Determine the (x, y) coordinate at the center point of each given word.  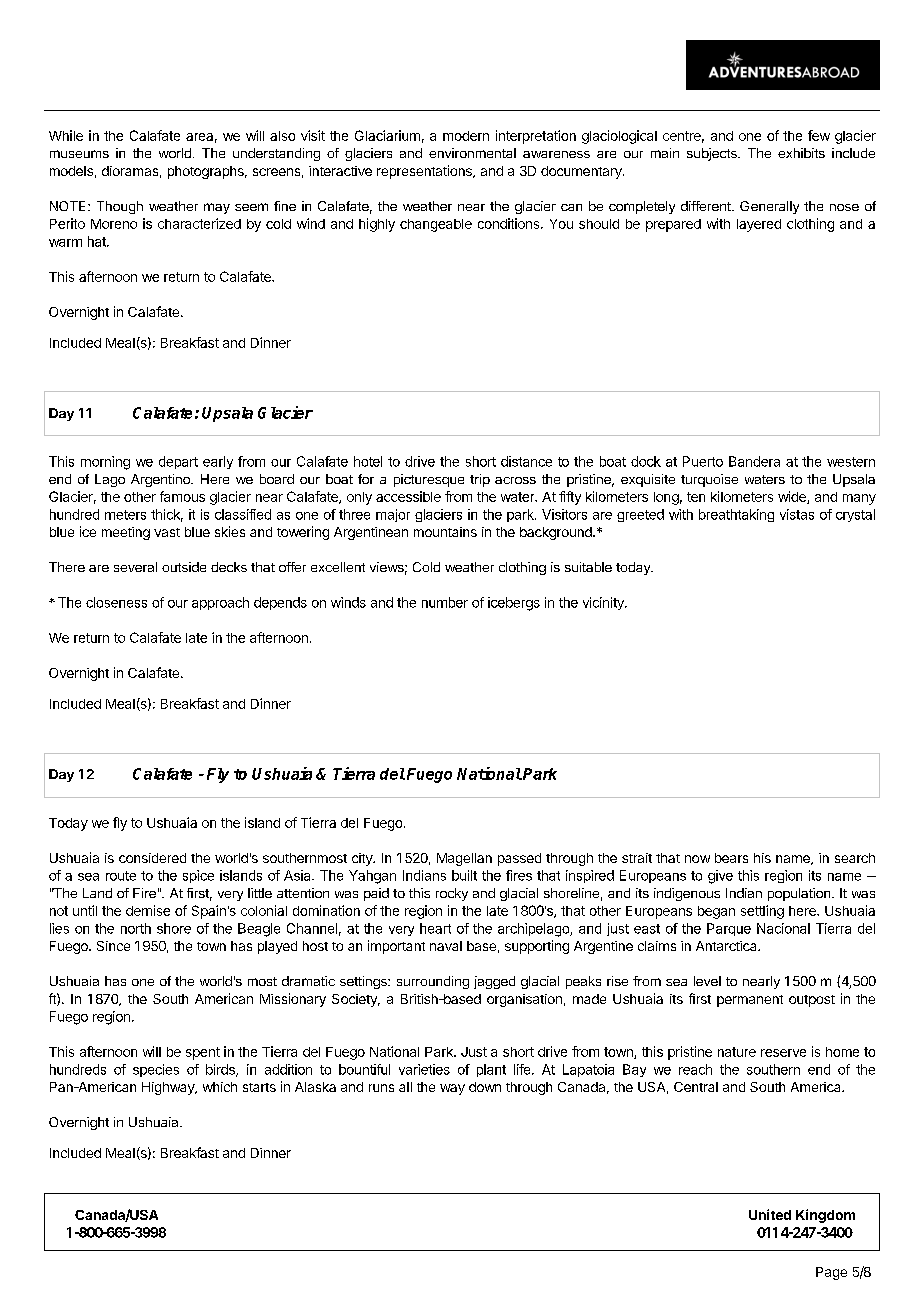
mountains (445, 532)
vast (167, 532)
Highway (169, 1088)
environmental (472, 153)
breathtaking (736, 515)
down (485, 1087)
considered (152, 858)
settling (762, 912)
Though (120, 207)
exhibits (801, 153)
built (464, 875)
